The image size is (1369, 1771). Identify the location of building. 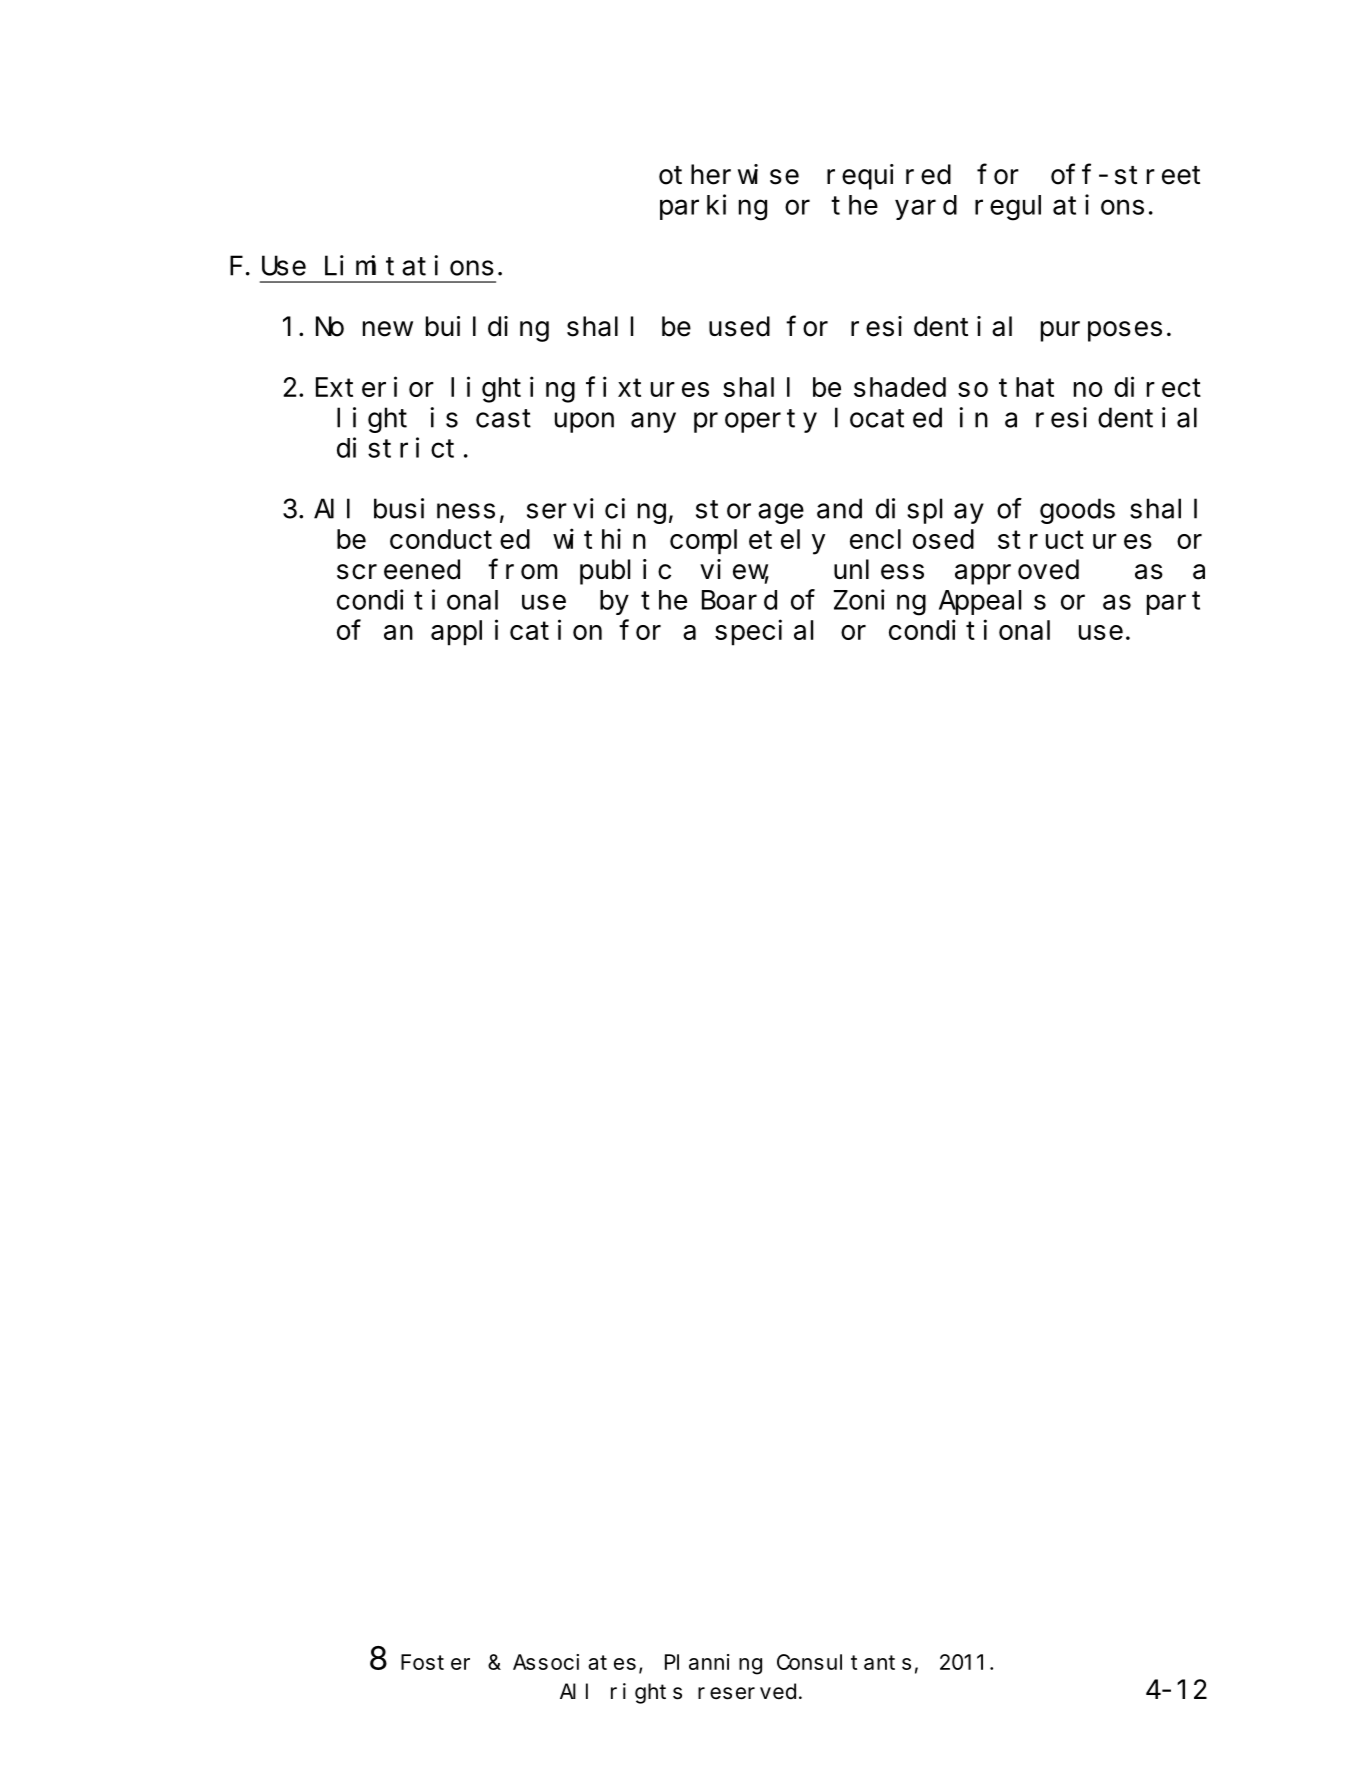
(487, 329).
